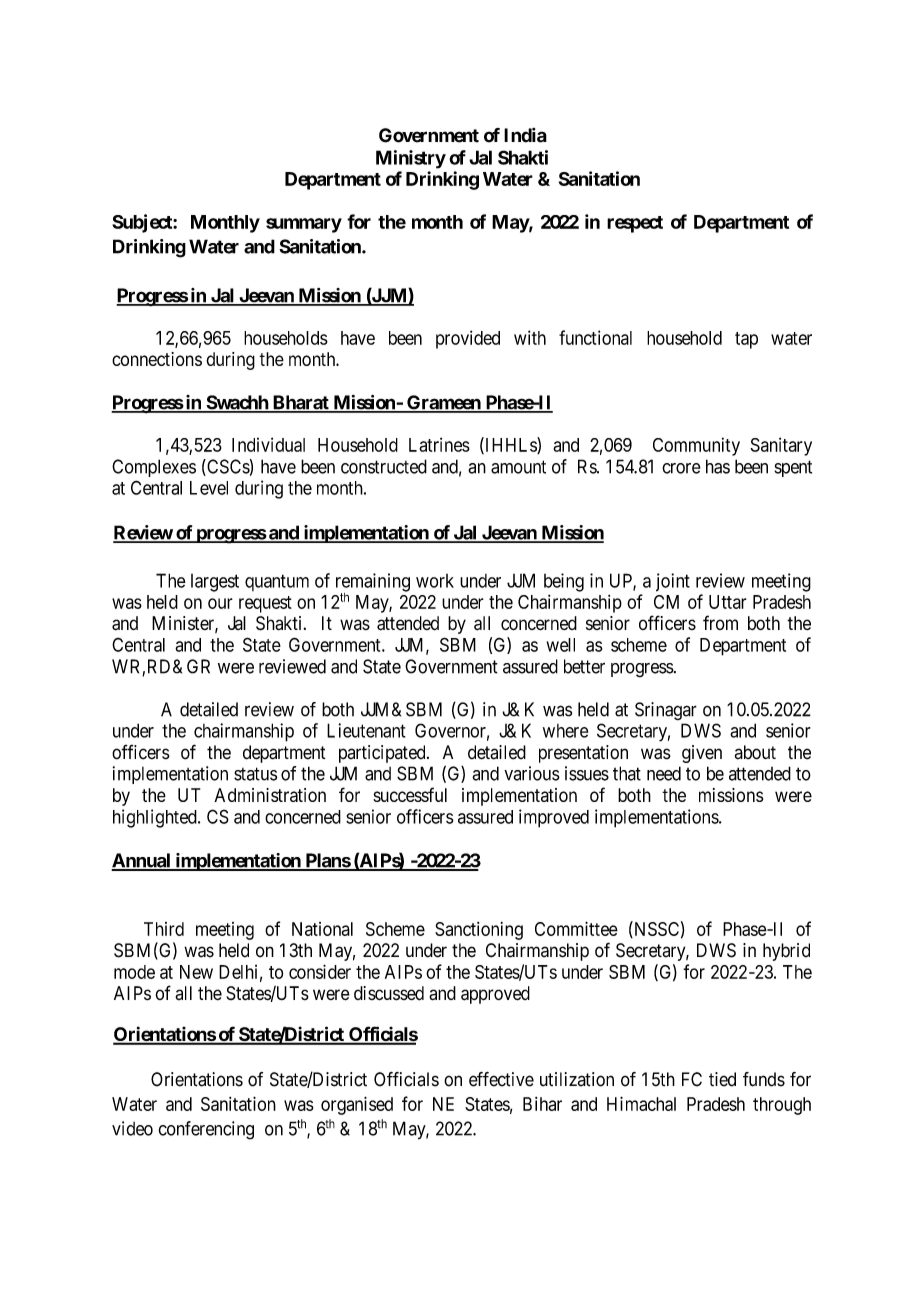 The width and height of the screenshot is (924, 1308). I want to click on Subject, so click(143, 223).
